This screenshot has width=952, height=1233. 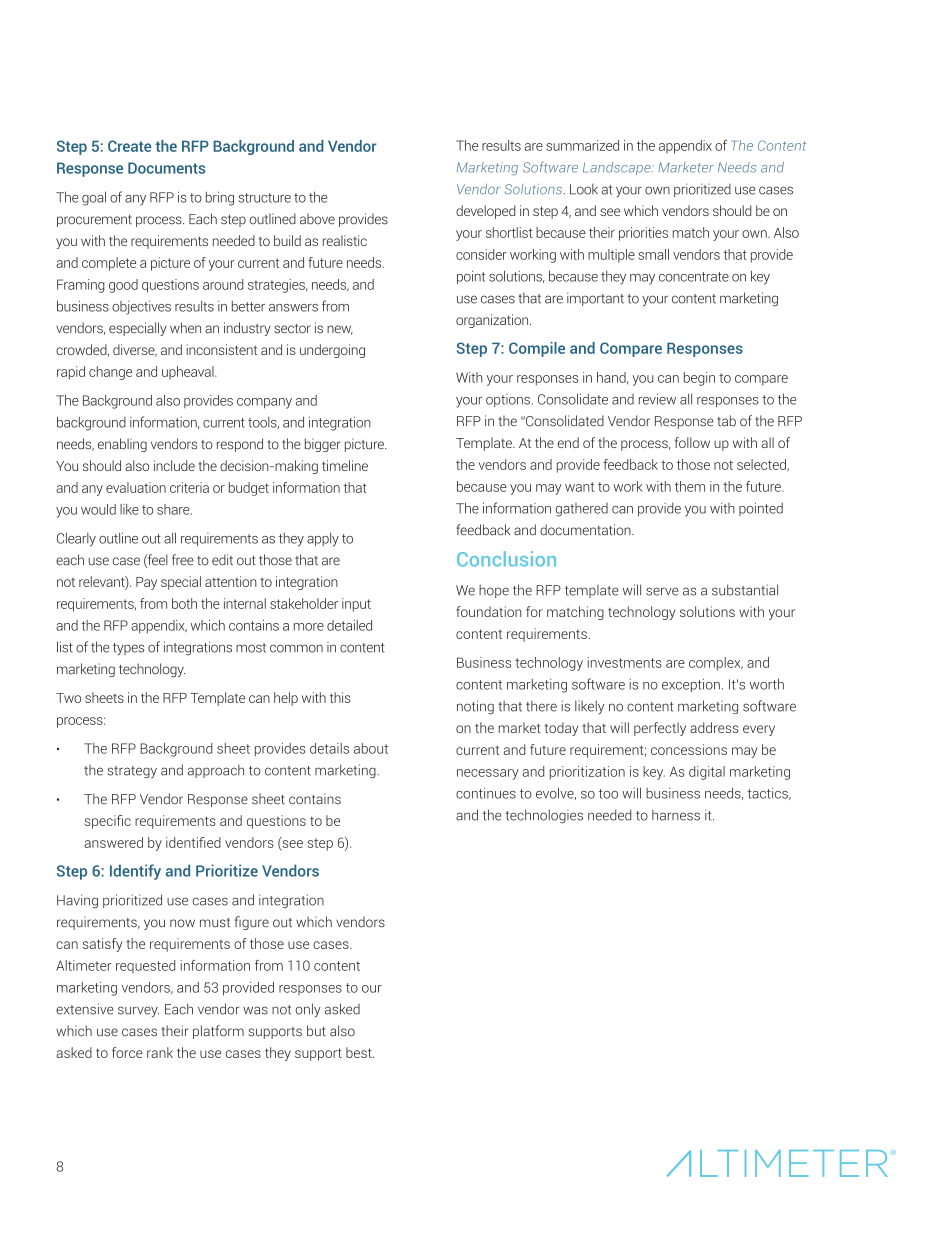 What do you see at coordinates (94, 198) in the screenshot?
I see `goal` at bounding box center [94, 198].
